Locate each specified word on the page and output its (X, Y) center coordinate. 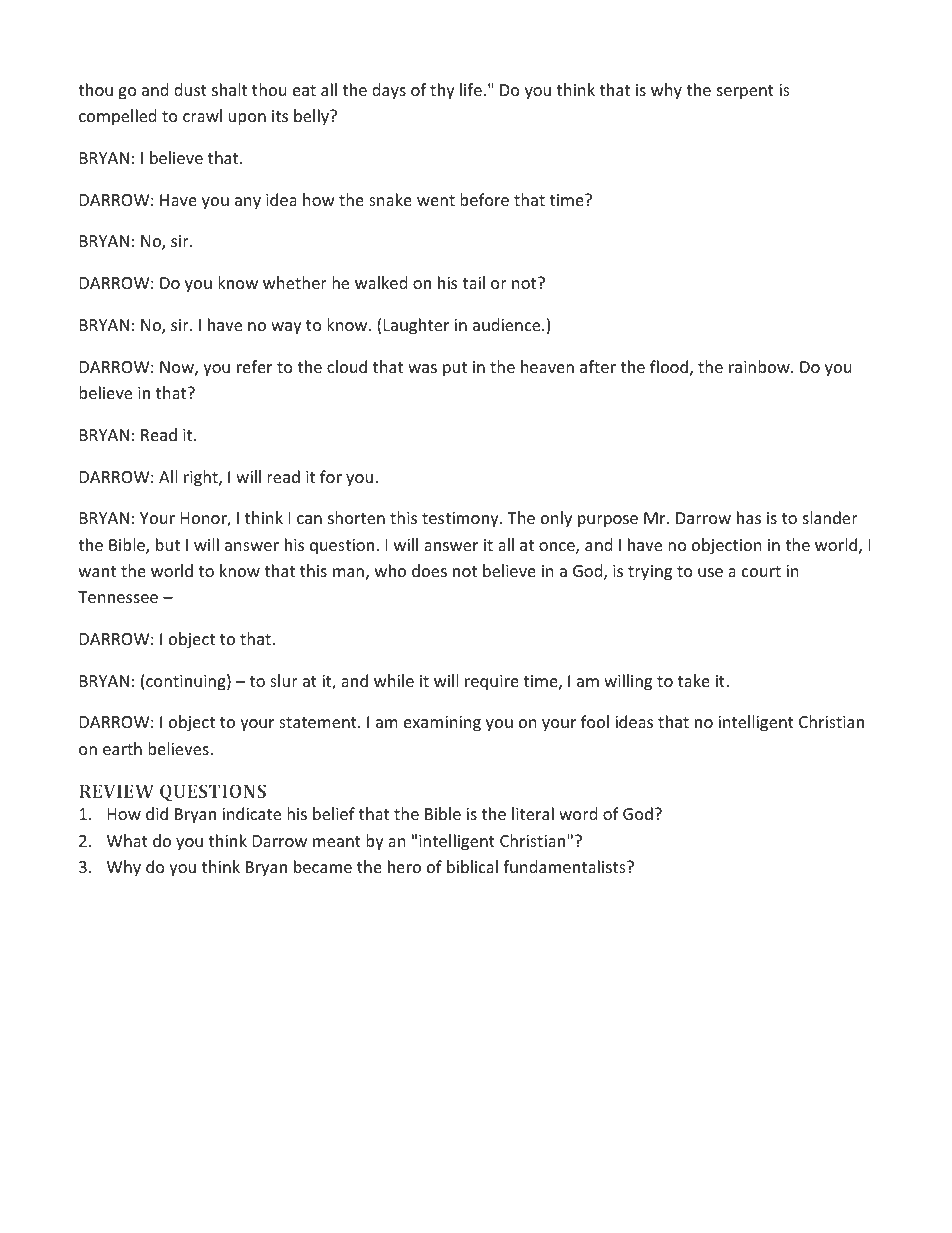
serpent (745, 92)
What (127, 840)
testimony (461, 520)
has (749, 517)
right (202, 478)
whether (295, 282)
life (471, 89)
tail (473, 282)
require (492, 683)
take (694, 680)
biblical (472, 866)
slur (284, 680)
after (598, 366)
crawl (202, 115)
